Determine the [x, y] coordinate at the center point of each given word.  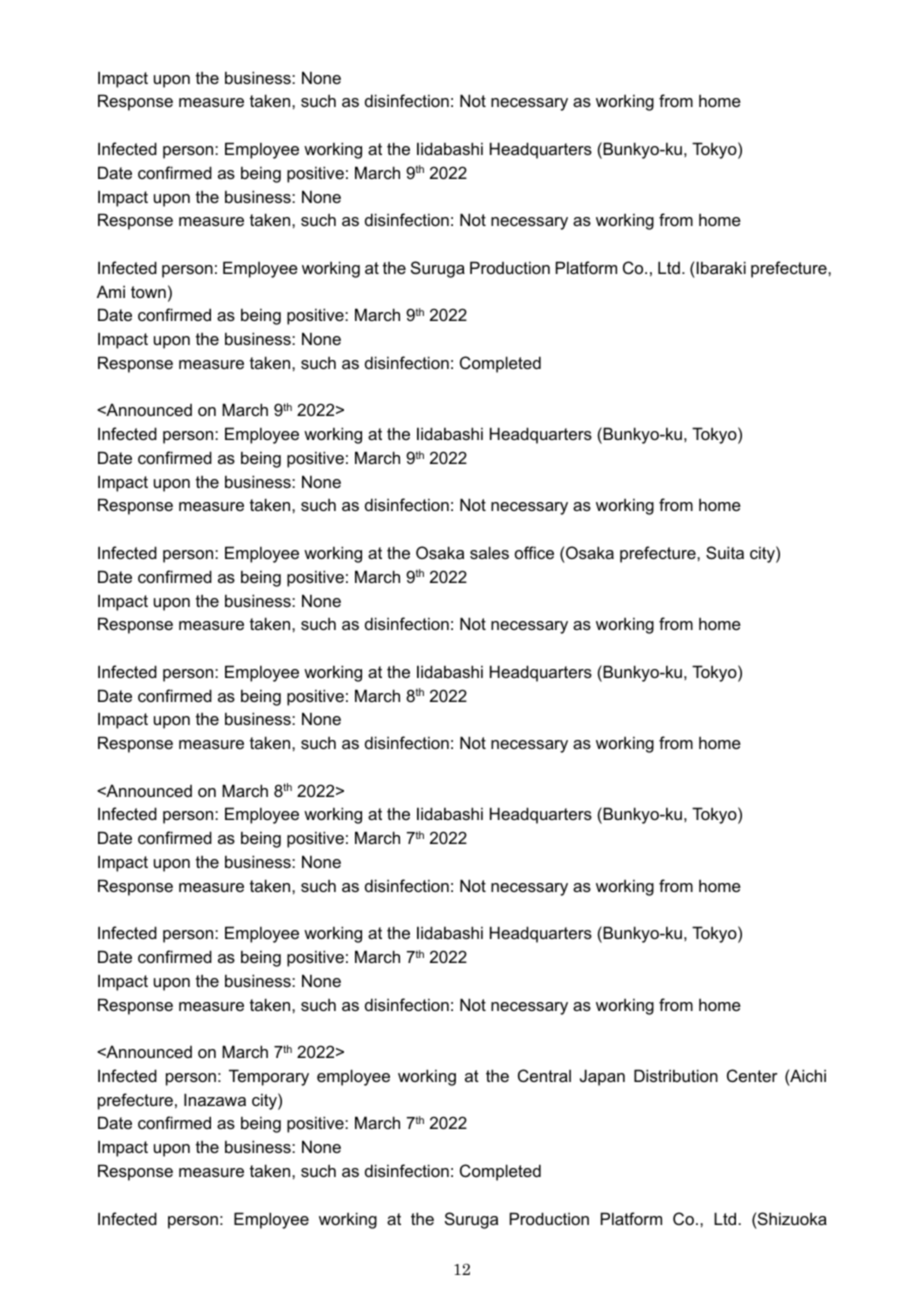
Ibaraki [721, 267]
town [148, 292]
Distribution [676, 1075]
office [534, 552]
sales [489, 552]
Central [544, 1075]
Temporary [269, 1077]
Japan [602, 1077]
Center [752, 1075]
